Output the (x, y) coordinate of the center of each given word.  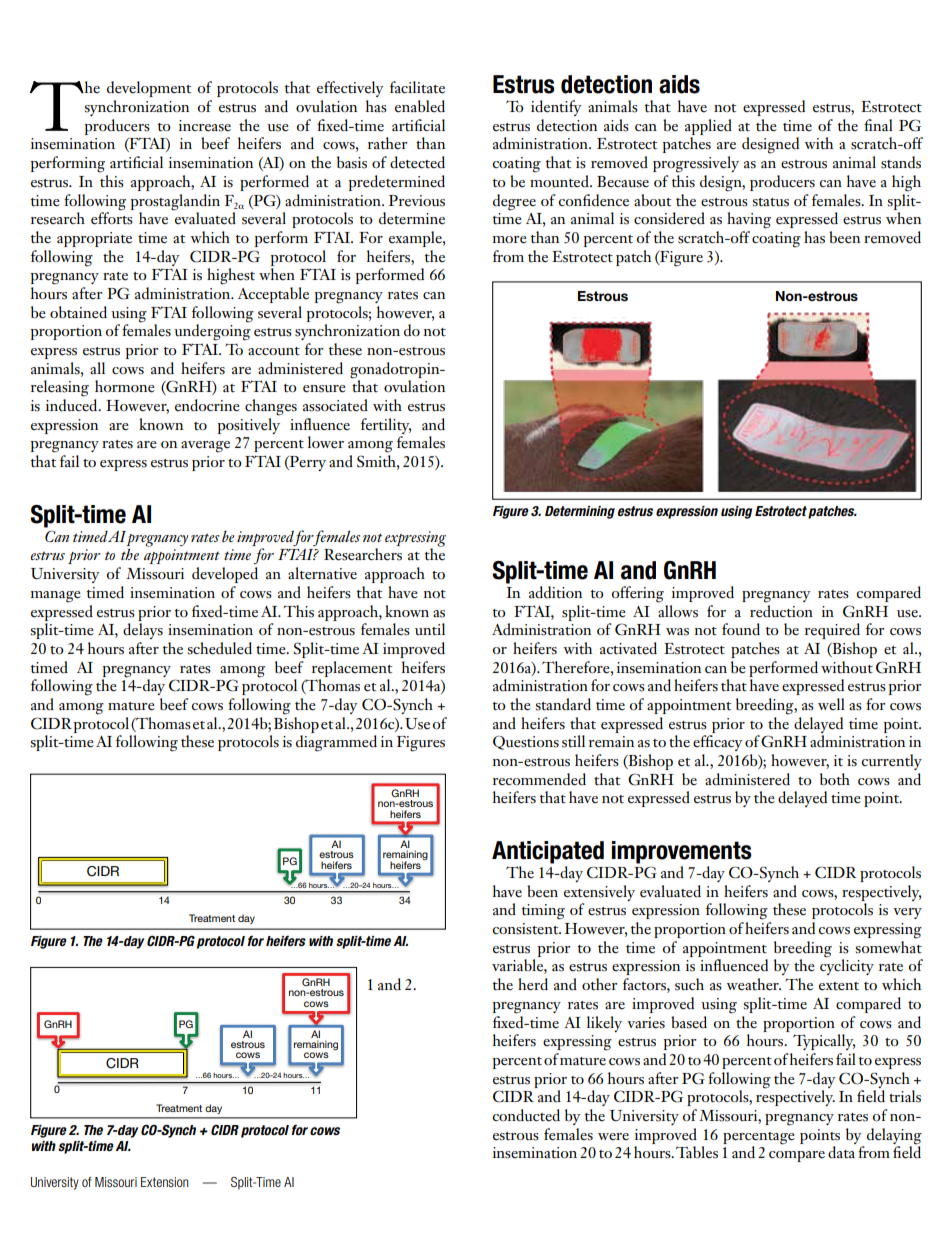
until (430, 629)
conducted (526, 1115)
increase (205, 126)
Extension (164, 1182)
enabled (420, 106)
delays (143, 631)
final (878, 125)
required (832, 631)
